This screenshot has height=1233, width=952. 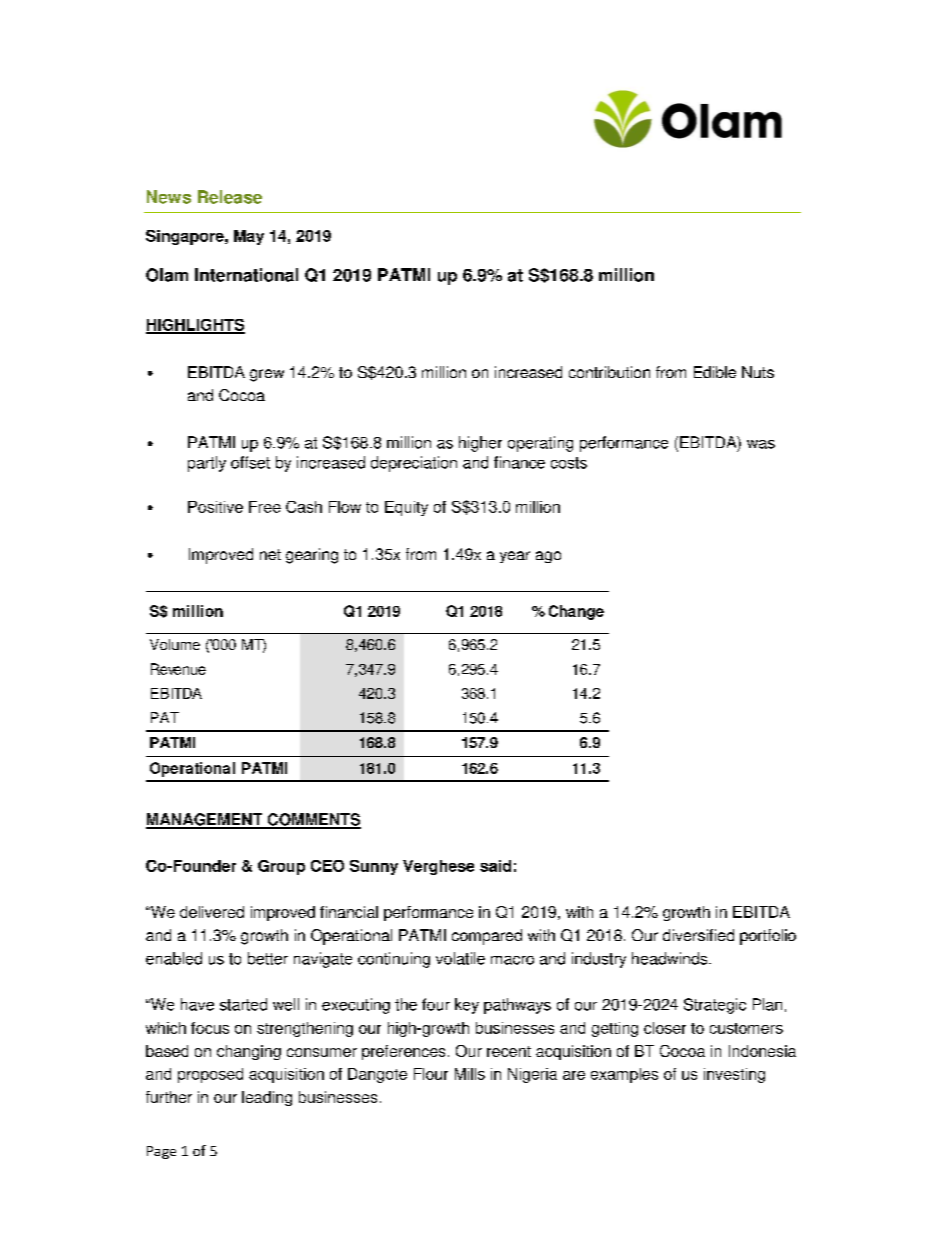 I want to click on offset, so click(x=250, y=462).
